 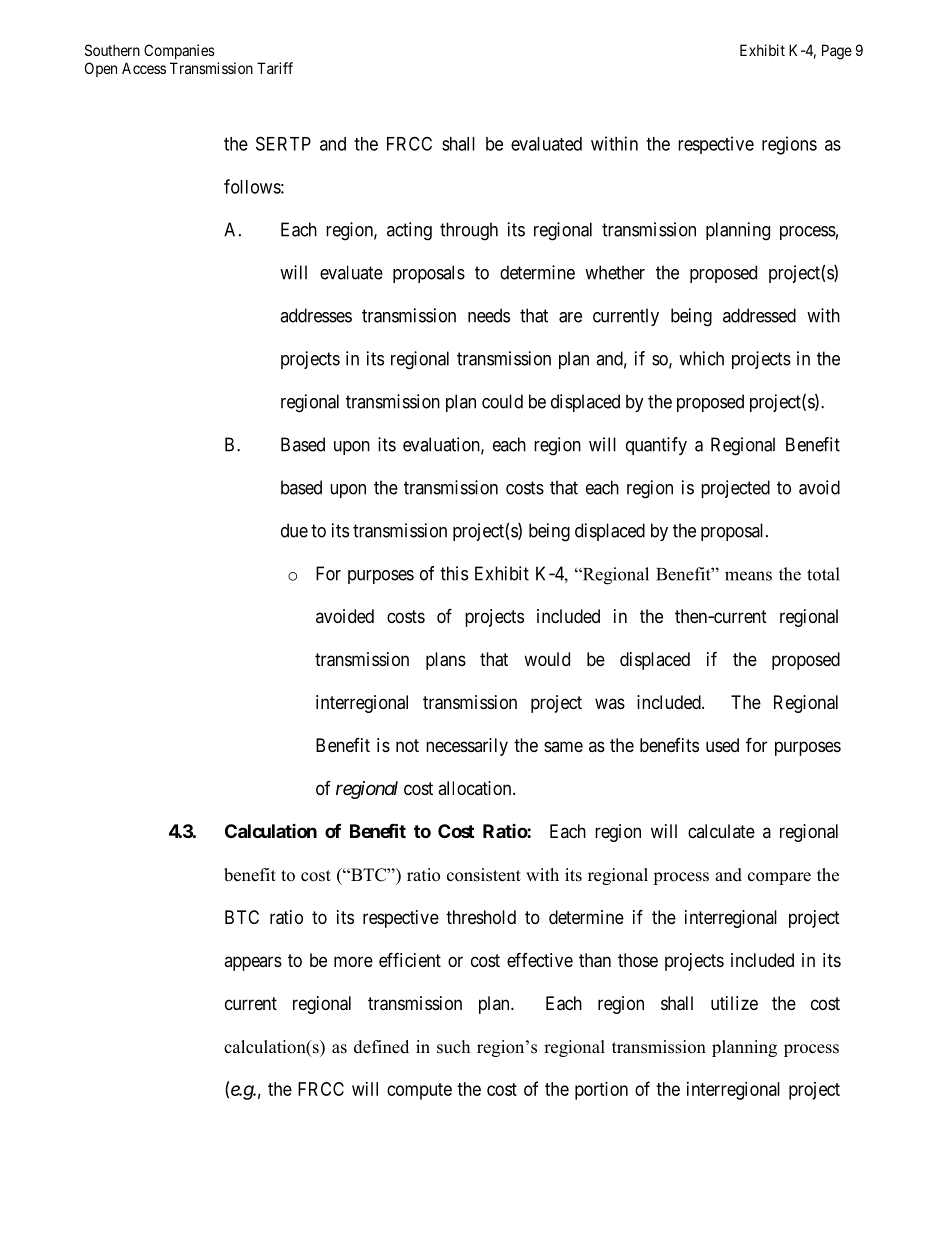 What do you see at coordinates (502, 401) in the image?
I see `could` at bounding box center [502, 401].
